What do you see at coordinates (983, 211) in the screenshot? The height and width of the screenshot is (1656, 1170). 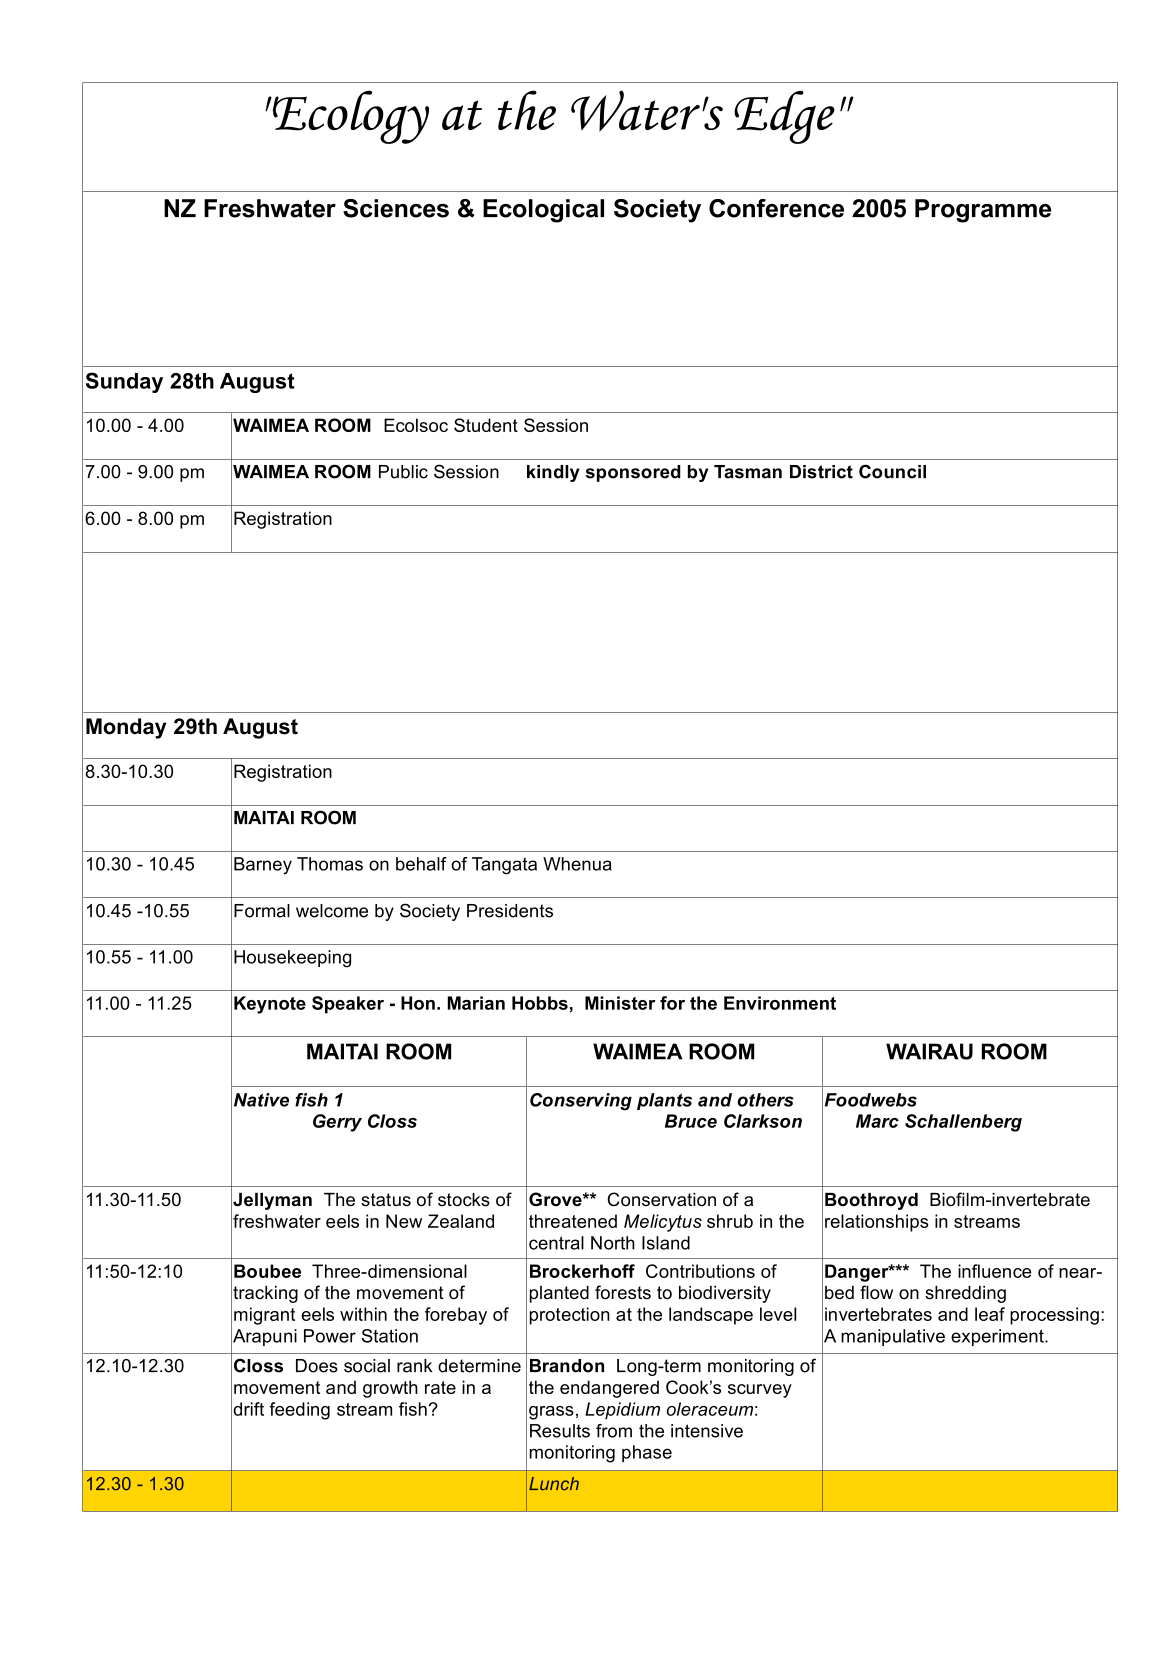 I see `Programme` at bounding box center [983, 211].
